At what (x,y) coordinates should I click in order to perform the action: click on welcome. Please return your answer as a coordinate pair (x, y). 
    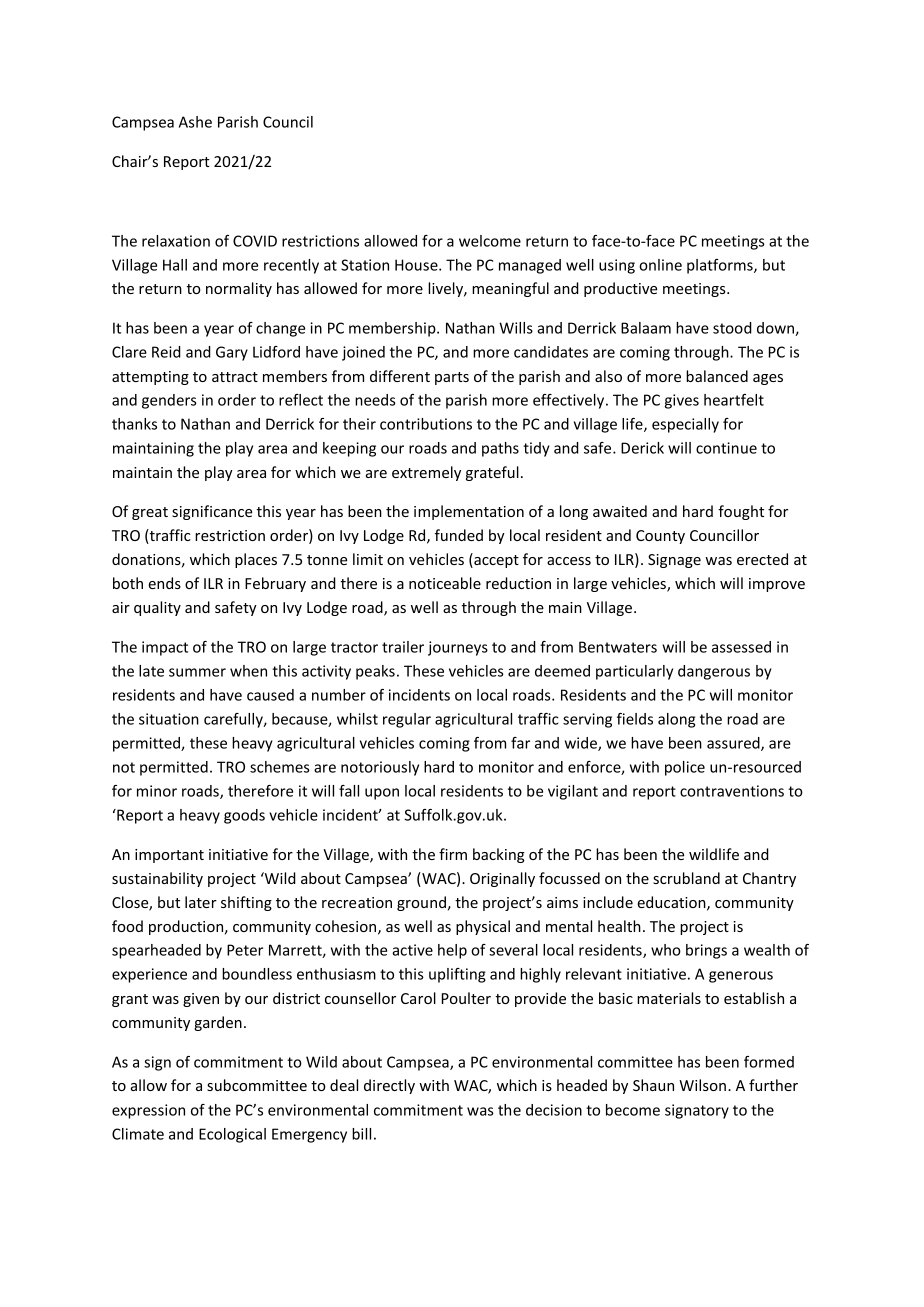
    Looking at the image, I should click on (490, 241).
